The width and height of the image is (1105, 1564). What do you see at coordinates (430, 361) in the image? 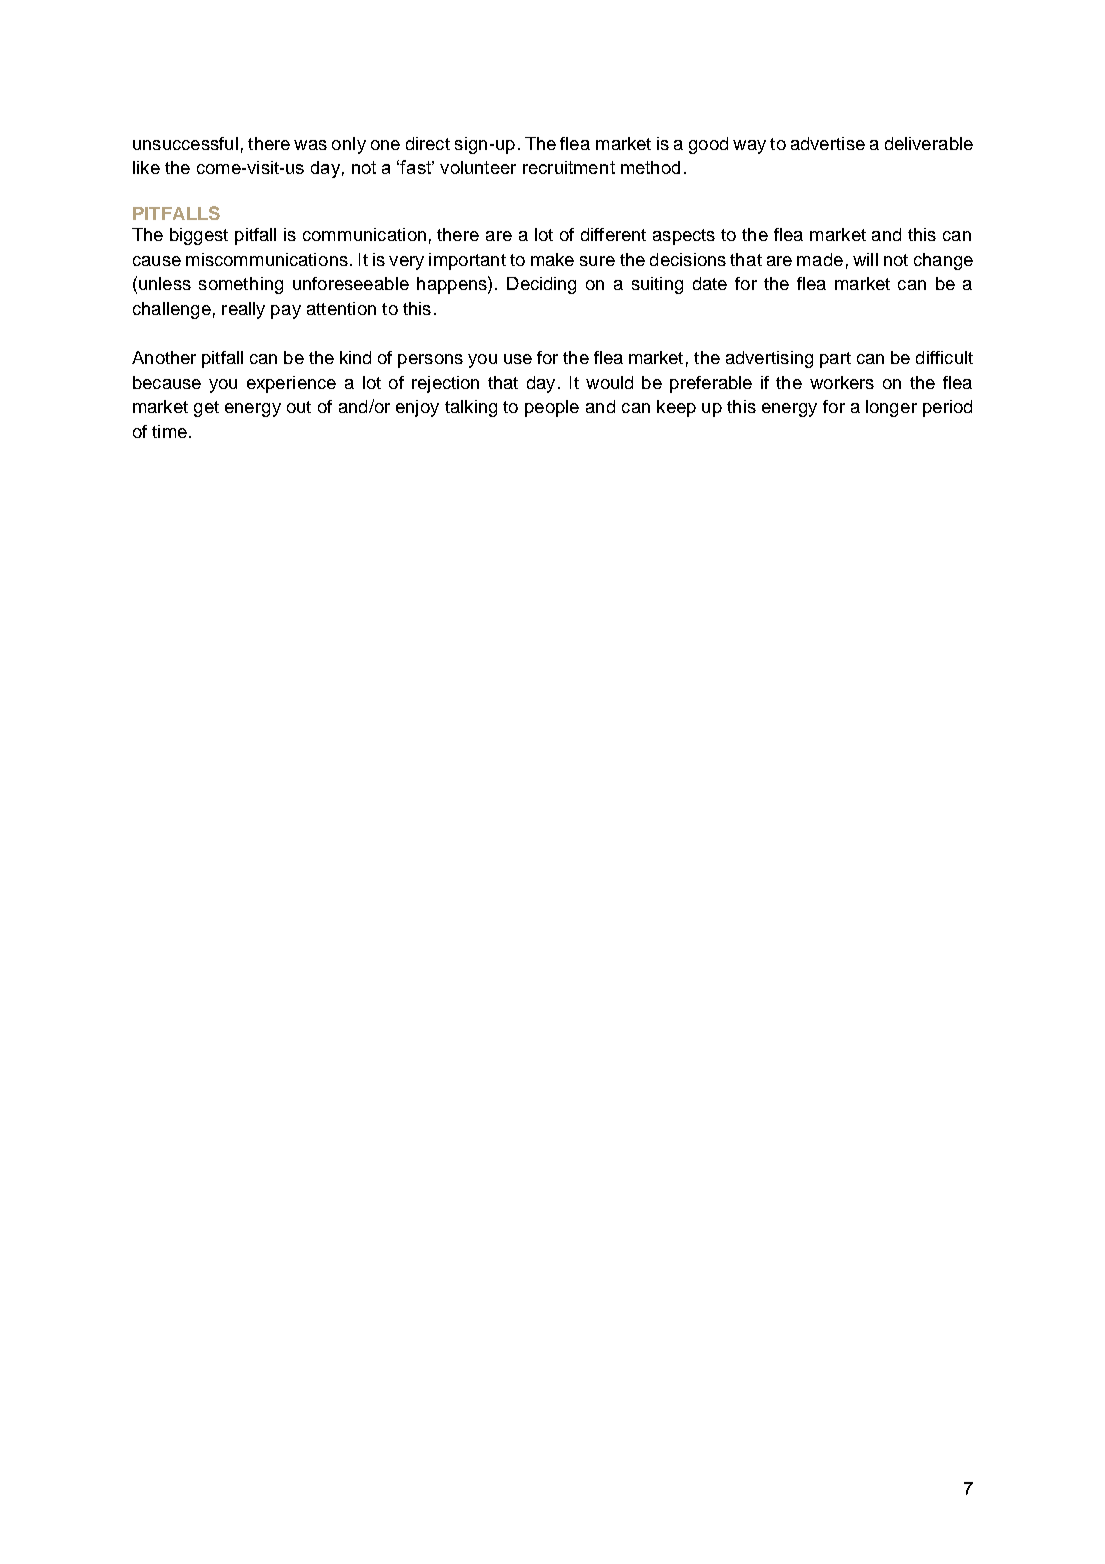
I see `persons` at bounding box center [430, 361].
